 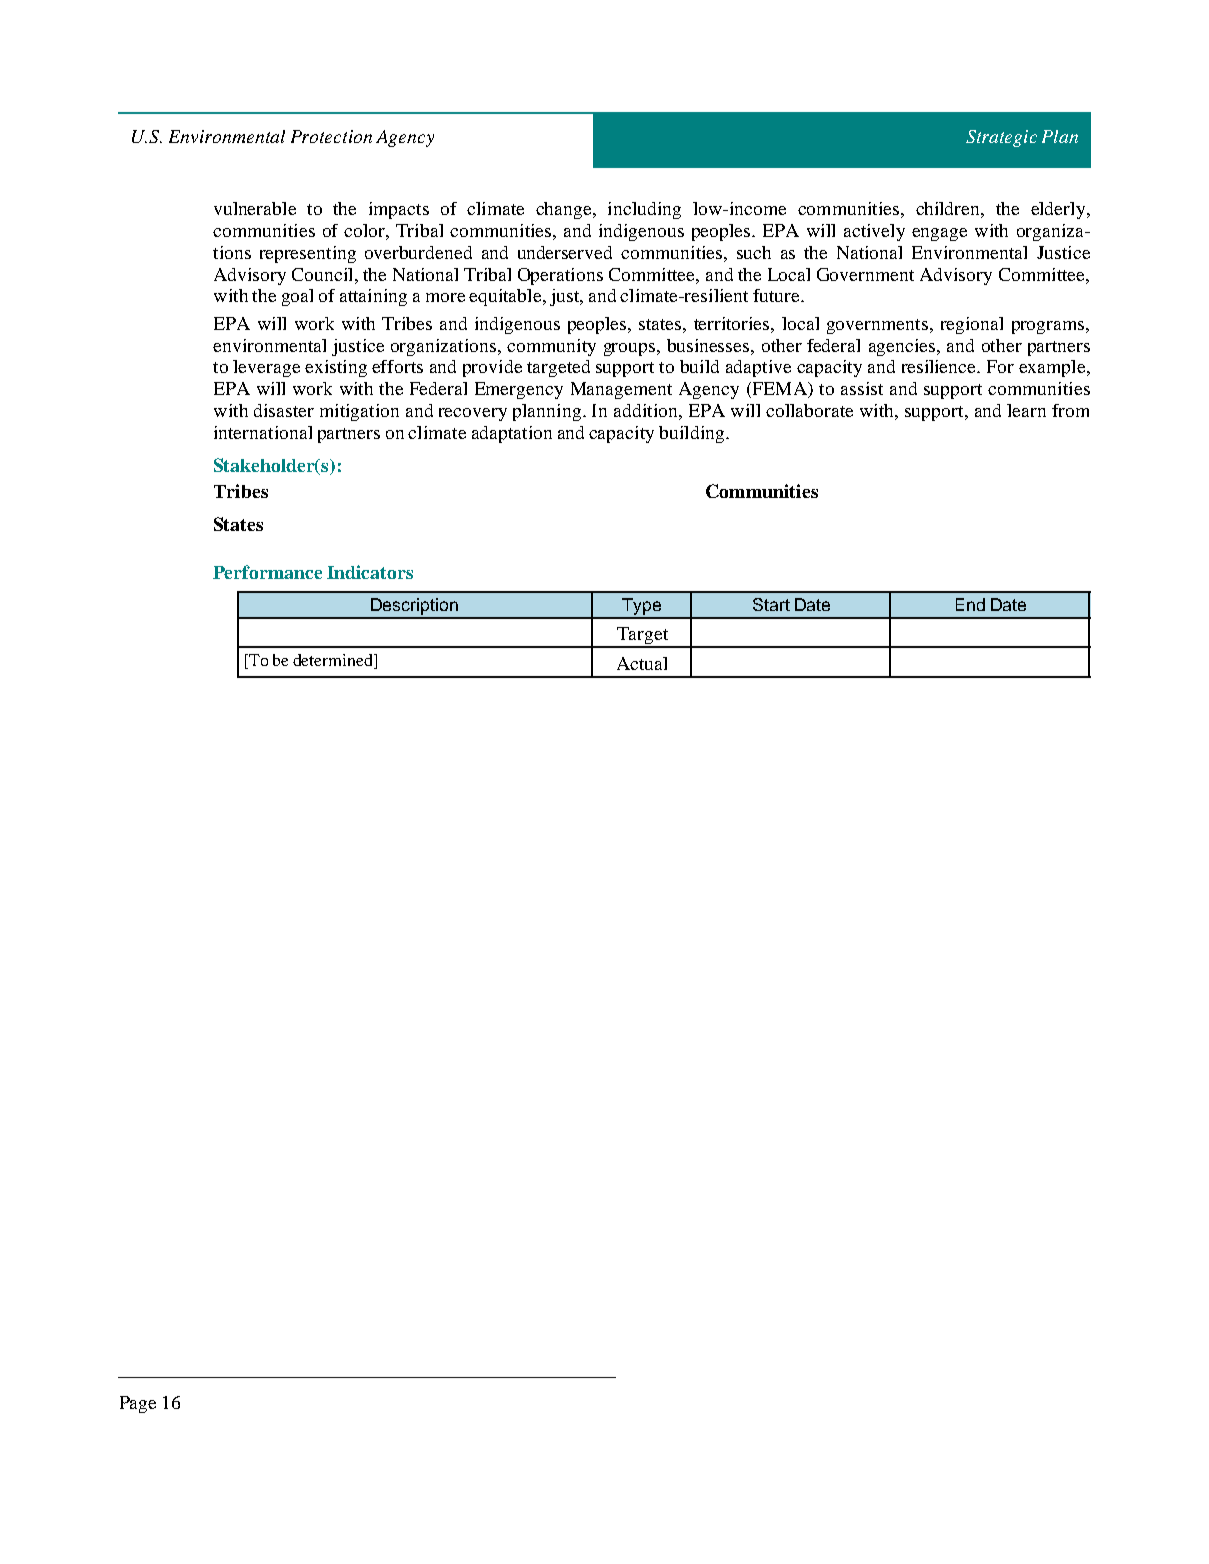 What do you see at coordinates (771, 604) in the screenshot?
I see `Start` at bounding box center [771, 604].
